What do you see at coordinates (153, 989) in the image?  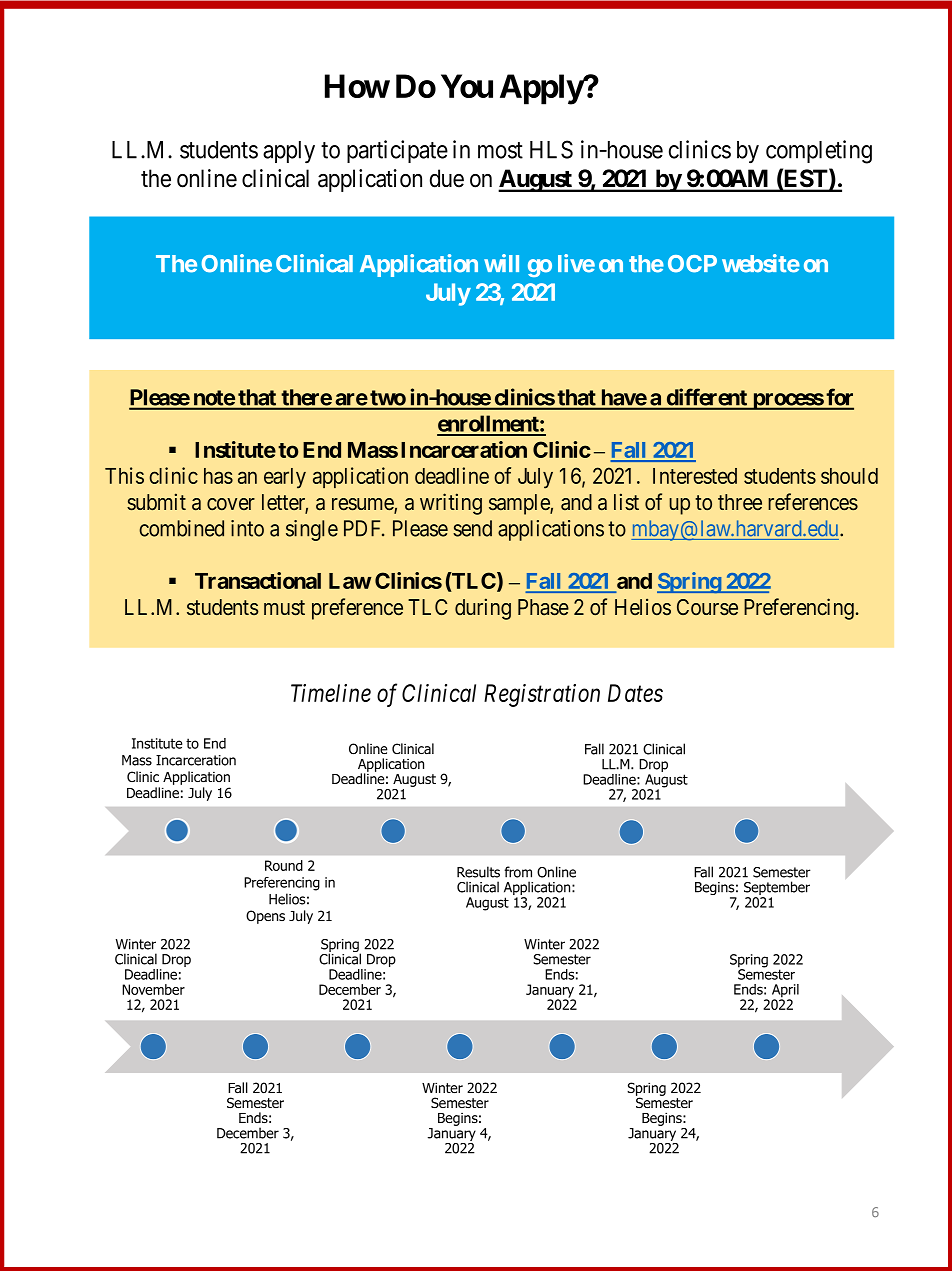 I see `November` at bounding box center [153, 989].
